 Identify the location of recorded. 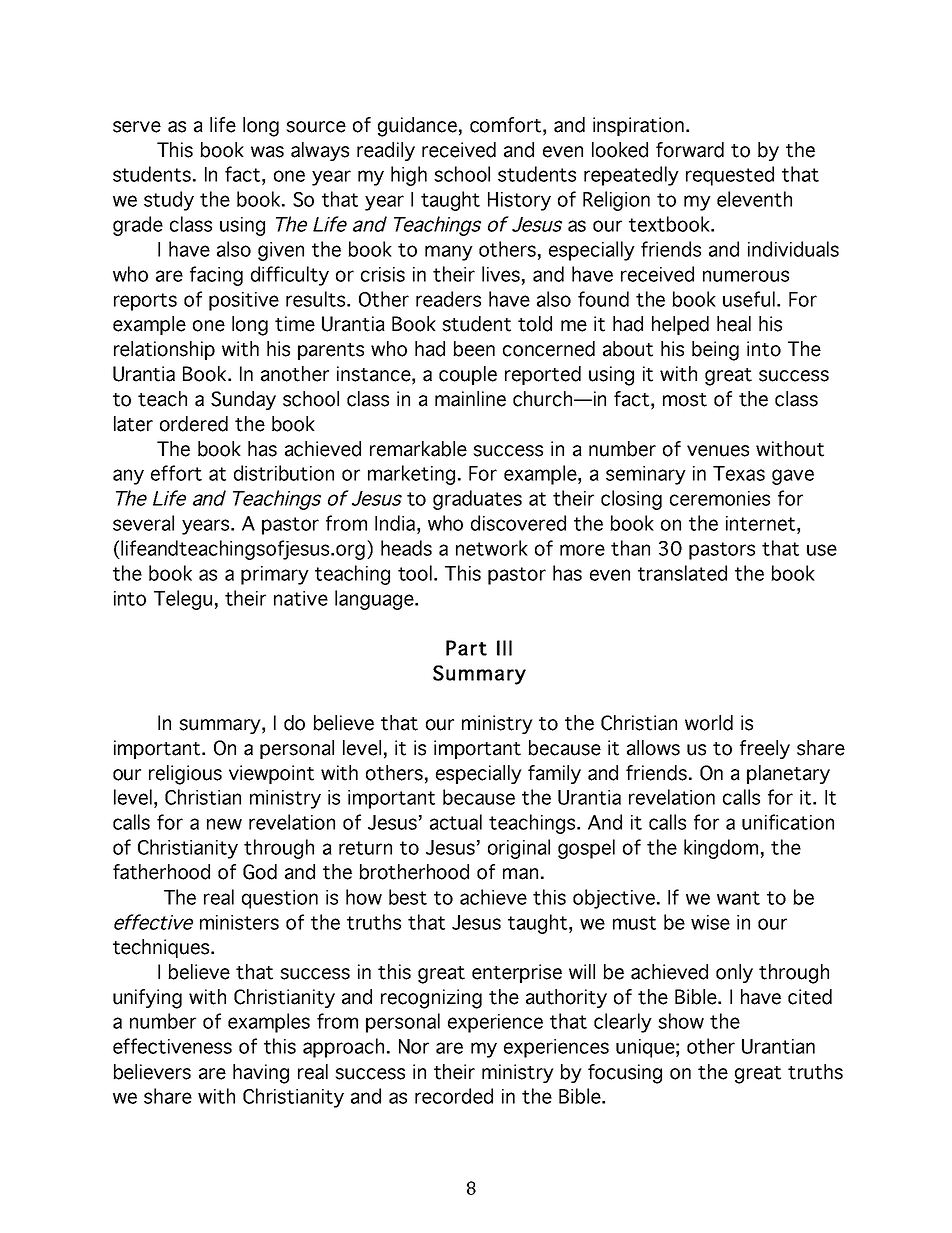
(454, 1096).
